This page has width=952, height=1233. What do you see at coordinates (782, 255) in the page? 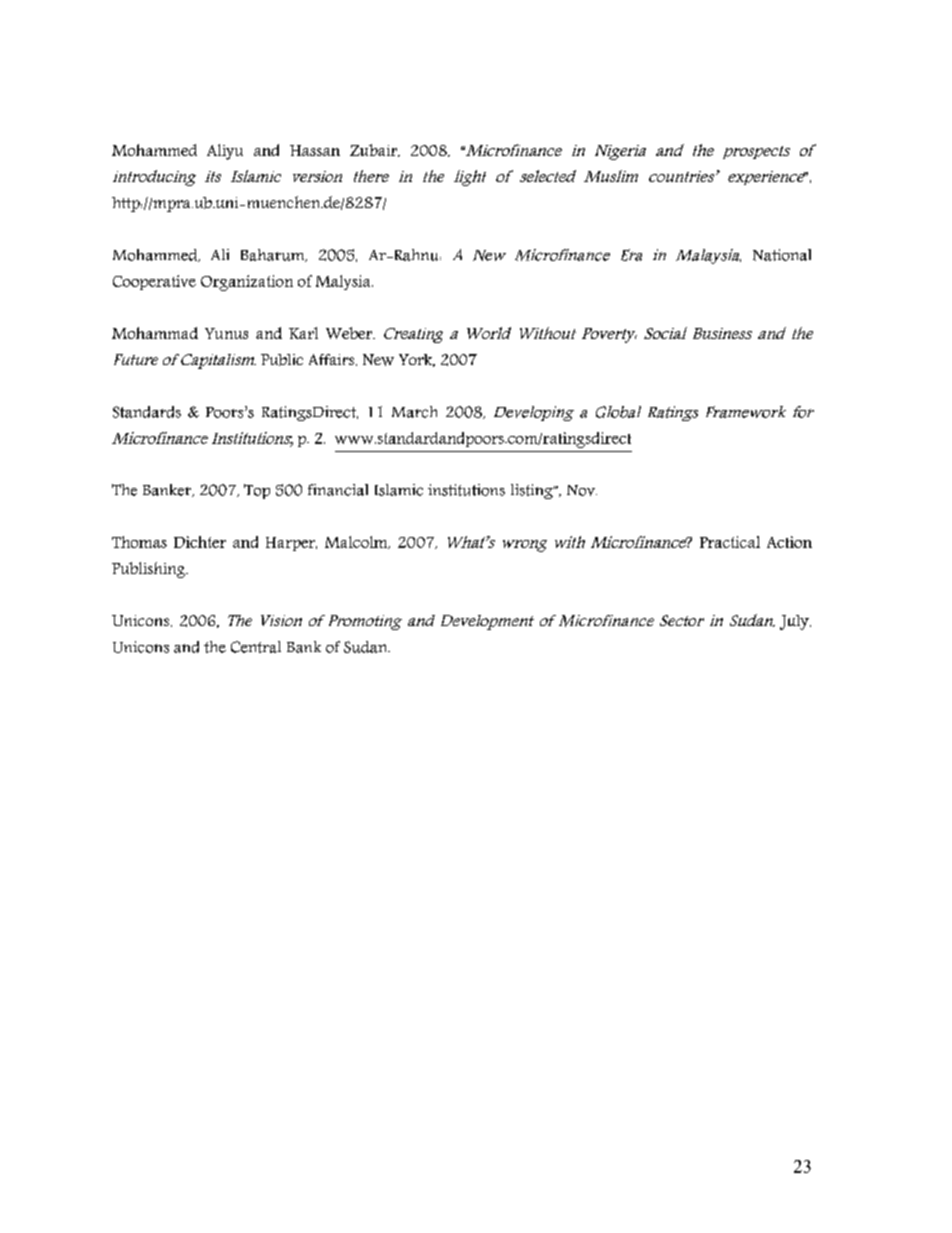
I see `National` at bounding box center [782, 255].
